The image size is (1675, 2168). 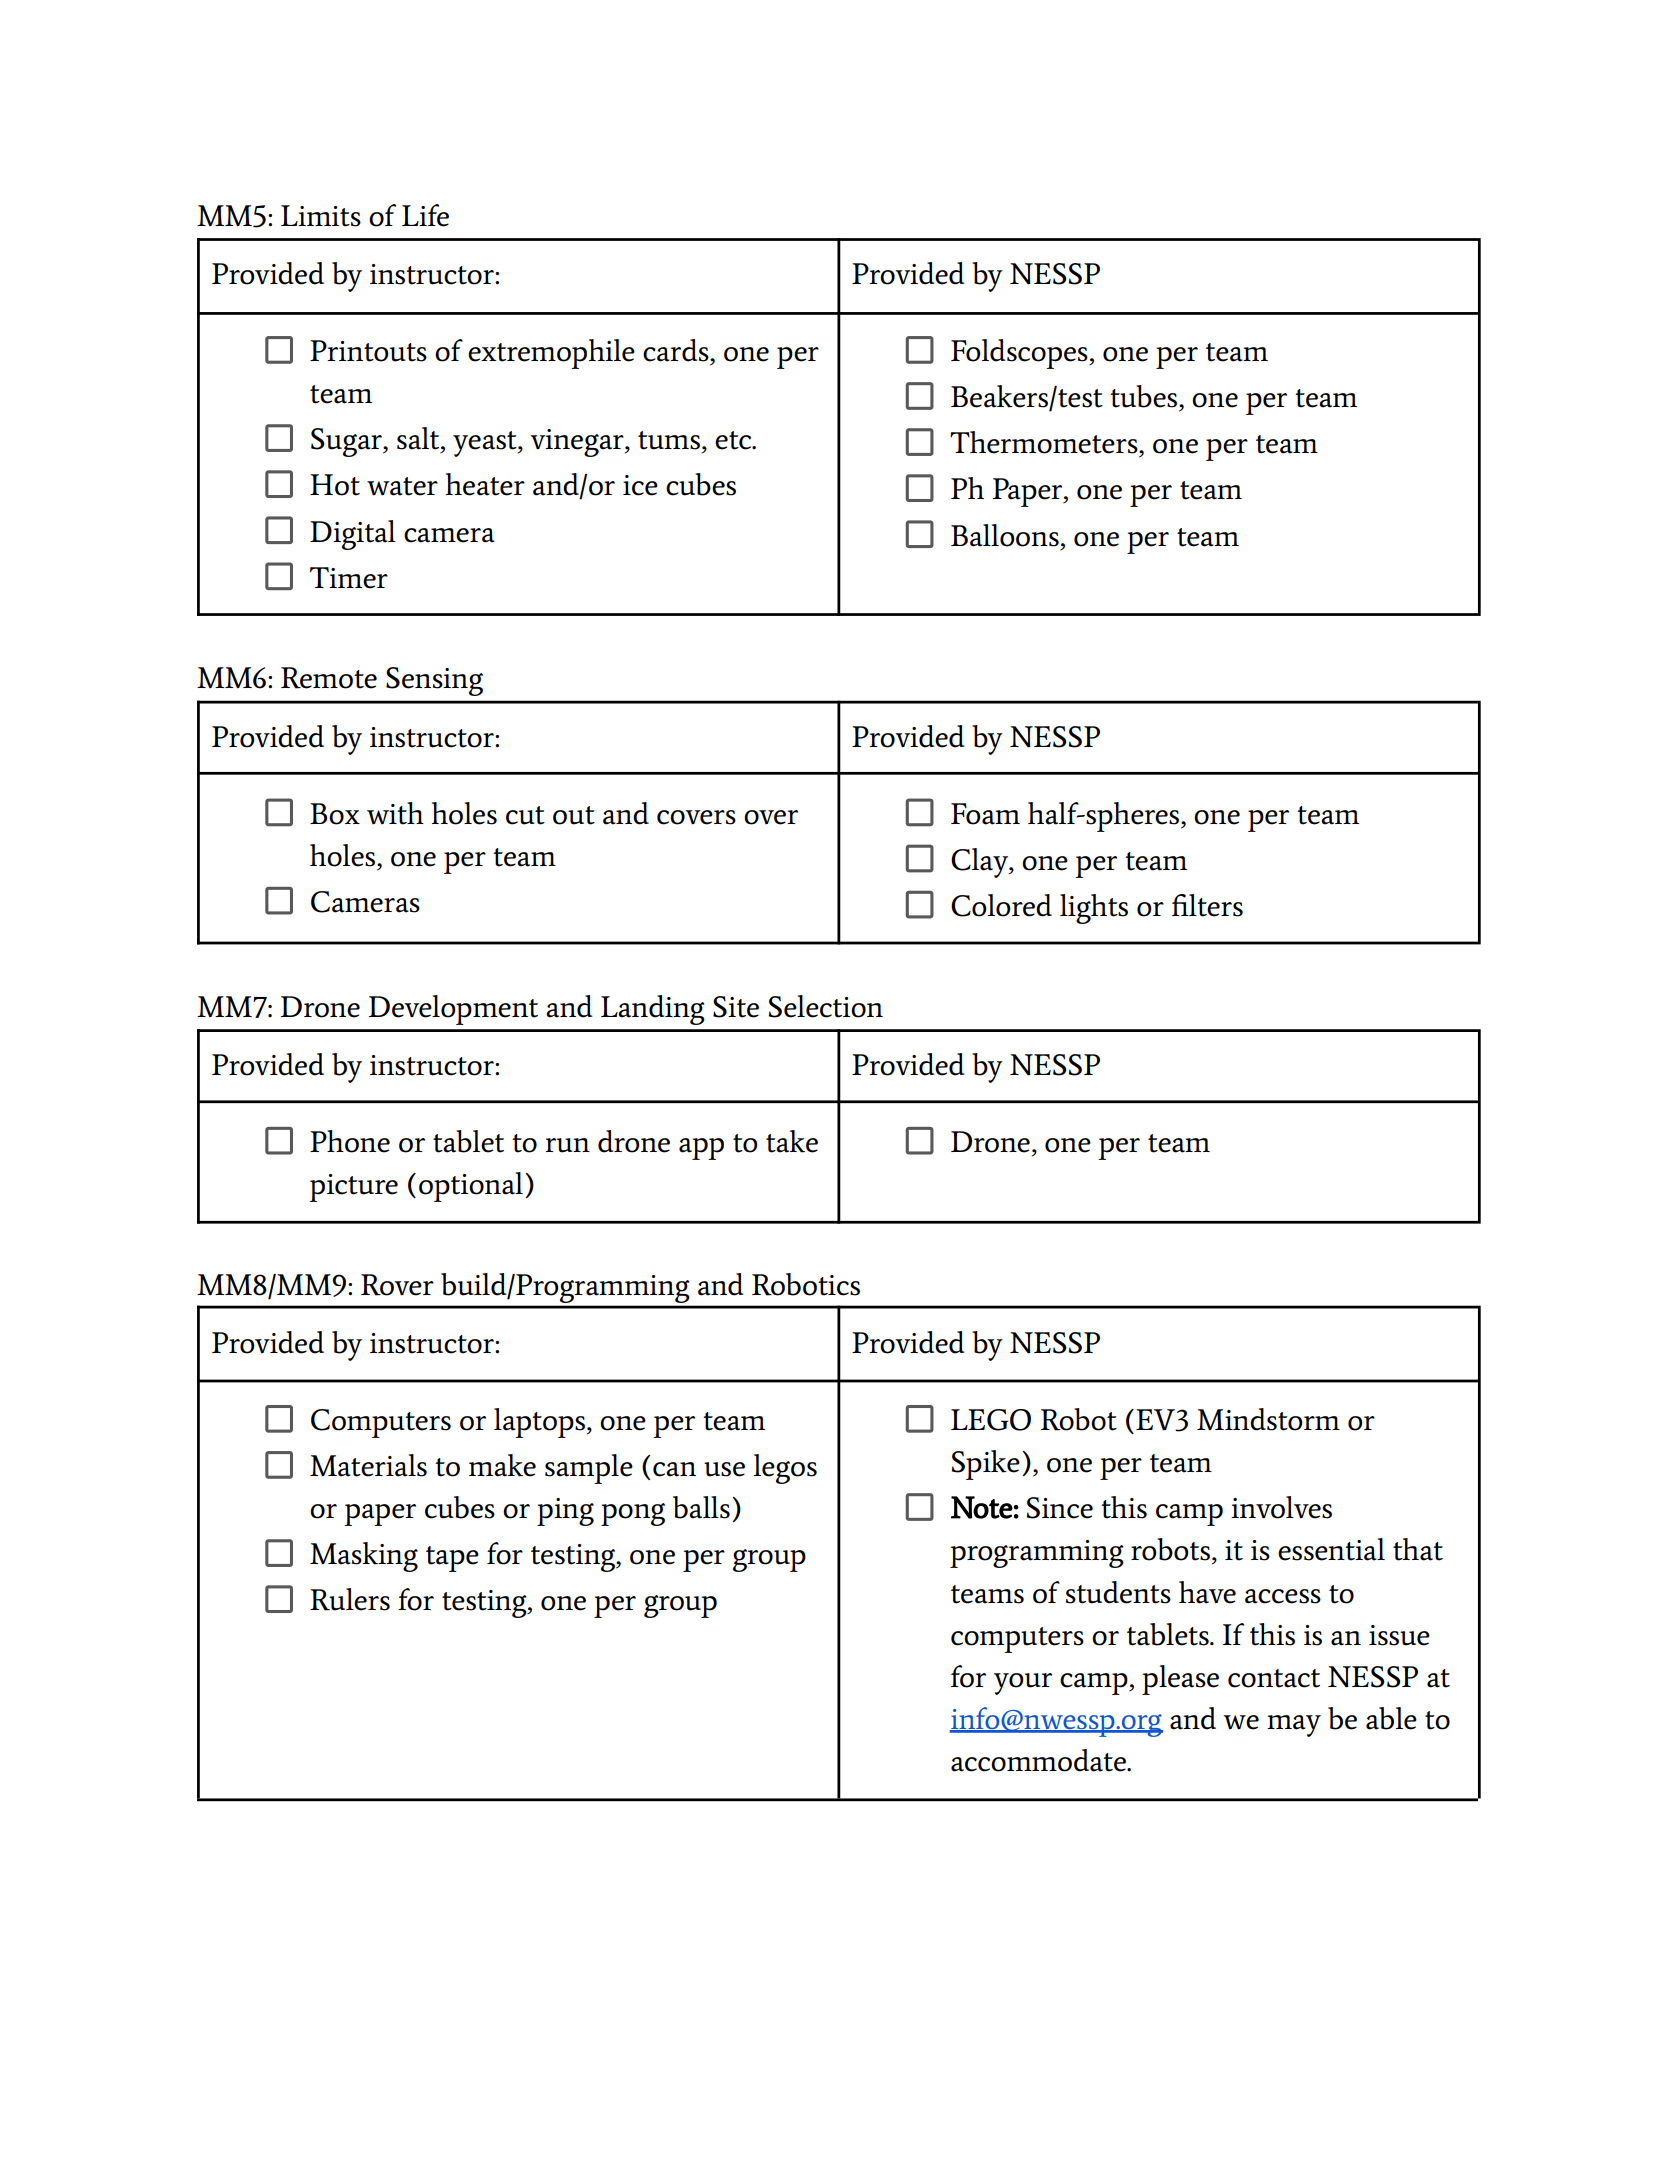 What do you see at coordinates (350, 1599) in the document?
I see `Rulers` at bounding box center [350, 1599].
